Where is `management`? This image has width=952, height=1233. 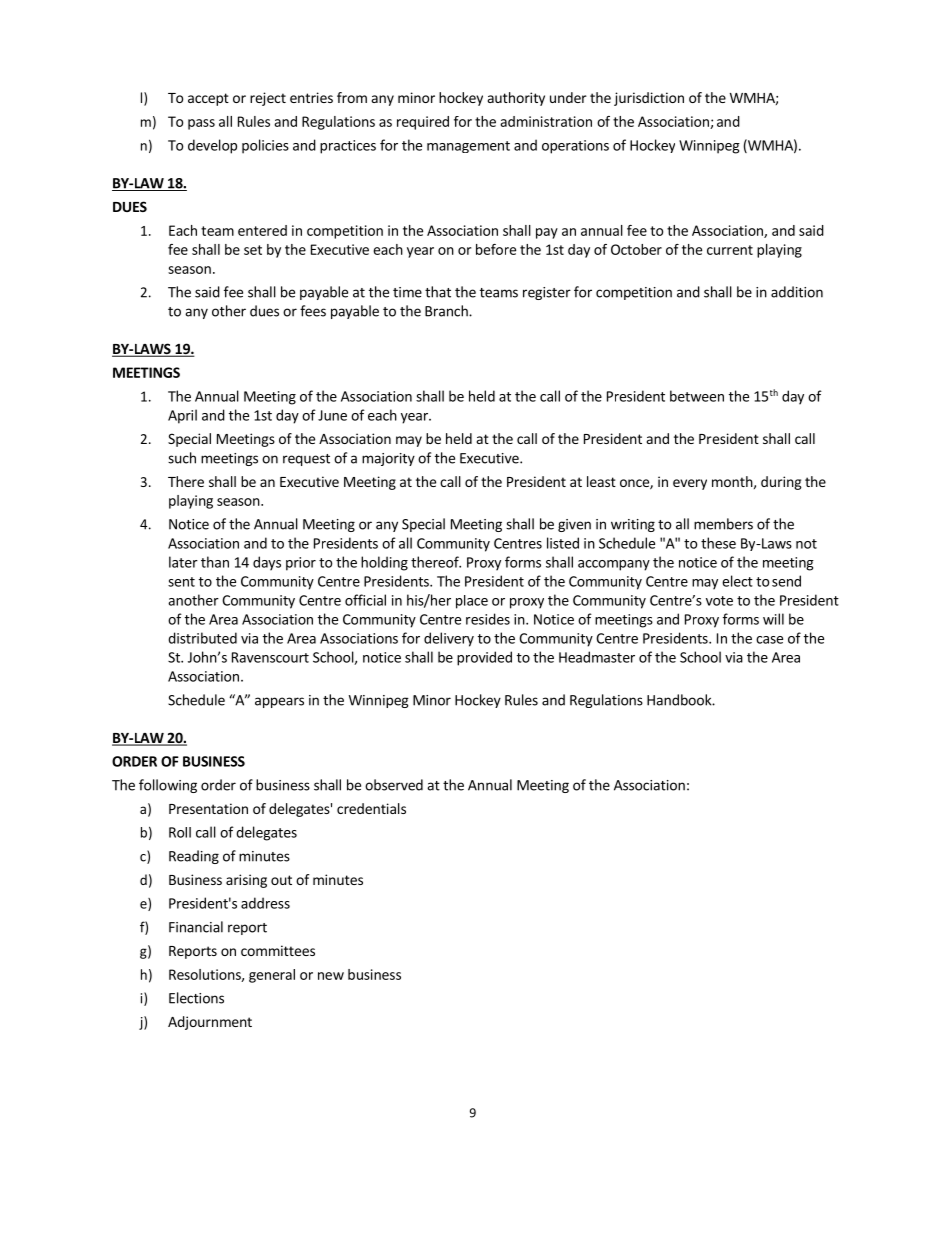 management is located at coordinates (468, 147).
